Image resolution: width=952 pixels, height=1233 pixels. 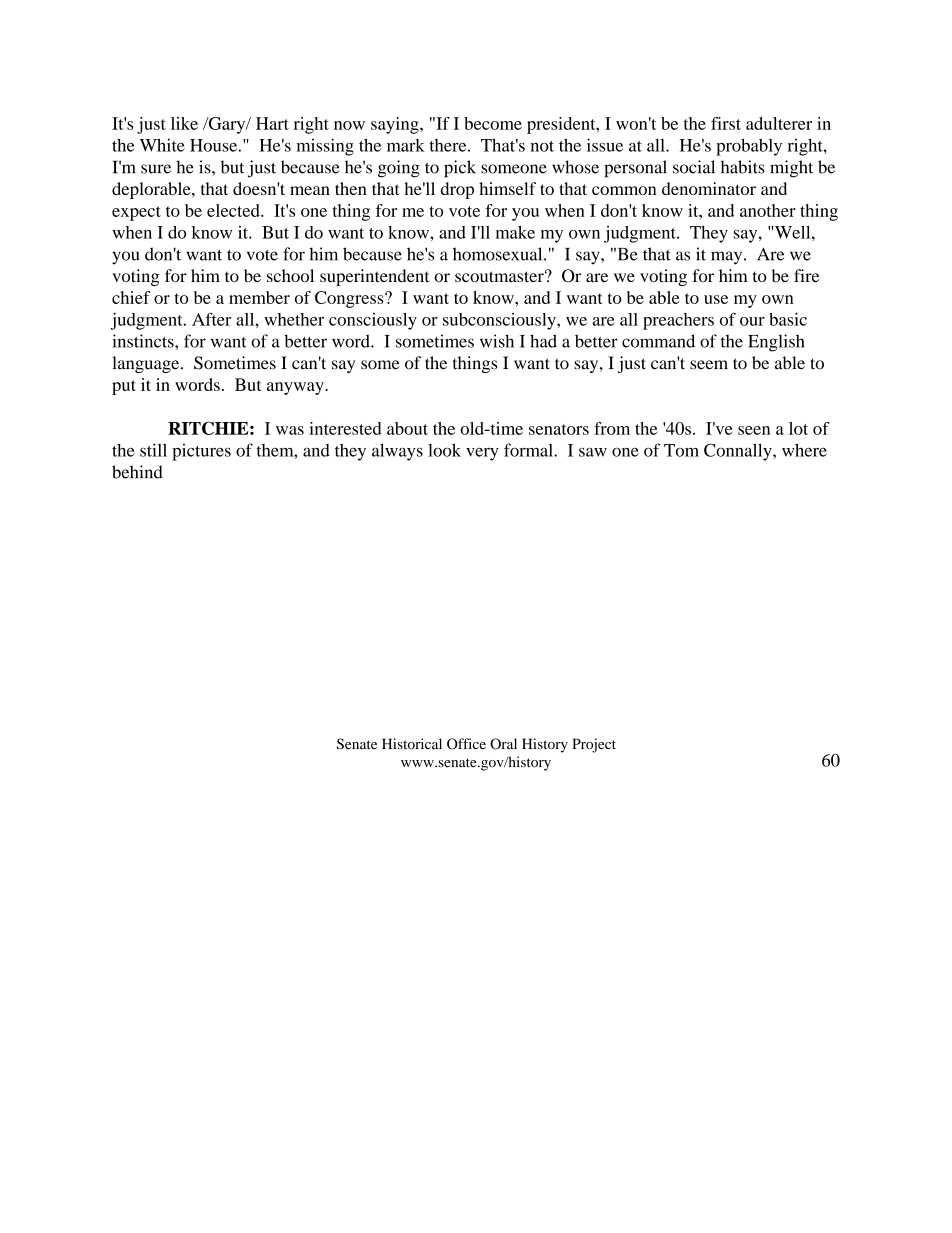 I want to click on make, so click(x=515, y=232).
